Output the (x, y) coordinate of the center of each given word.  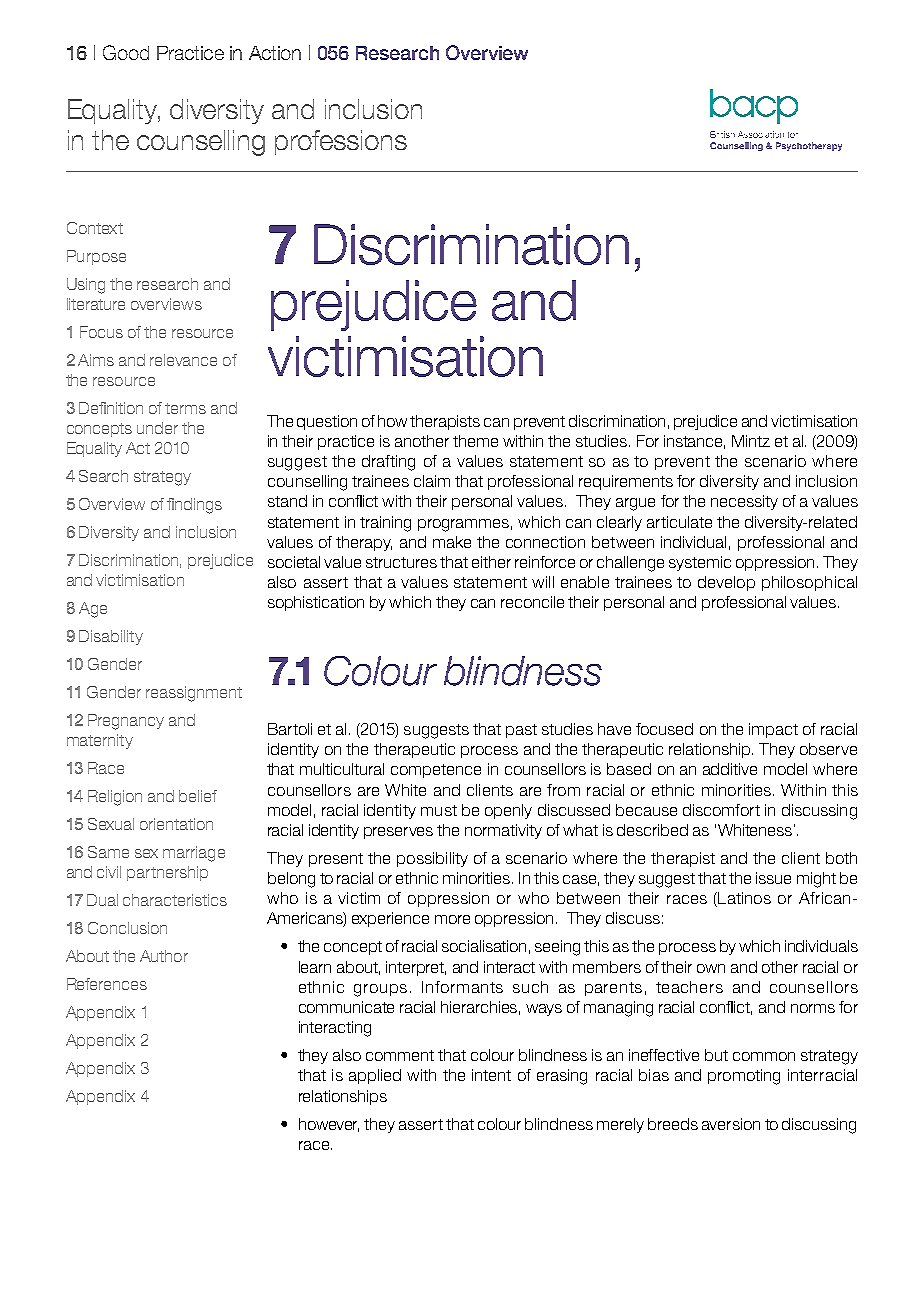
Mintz (751, 441)
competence (436, 771)
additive (730, 769)
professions (341, 142)
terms (185, 408)
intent (491, 1075)
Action (275, 53)
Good (126, 52)
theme (475, 441)
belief (198, 796)
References (107, 984)
